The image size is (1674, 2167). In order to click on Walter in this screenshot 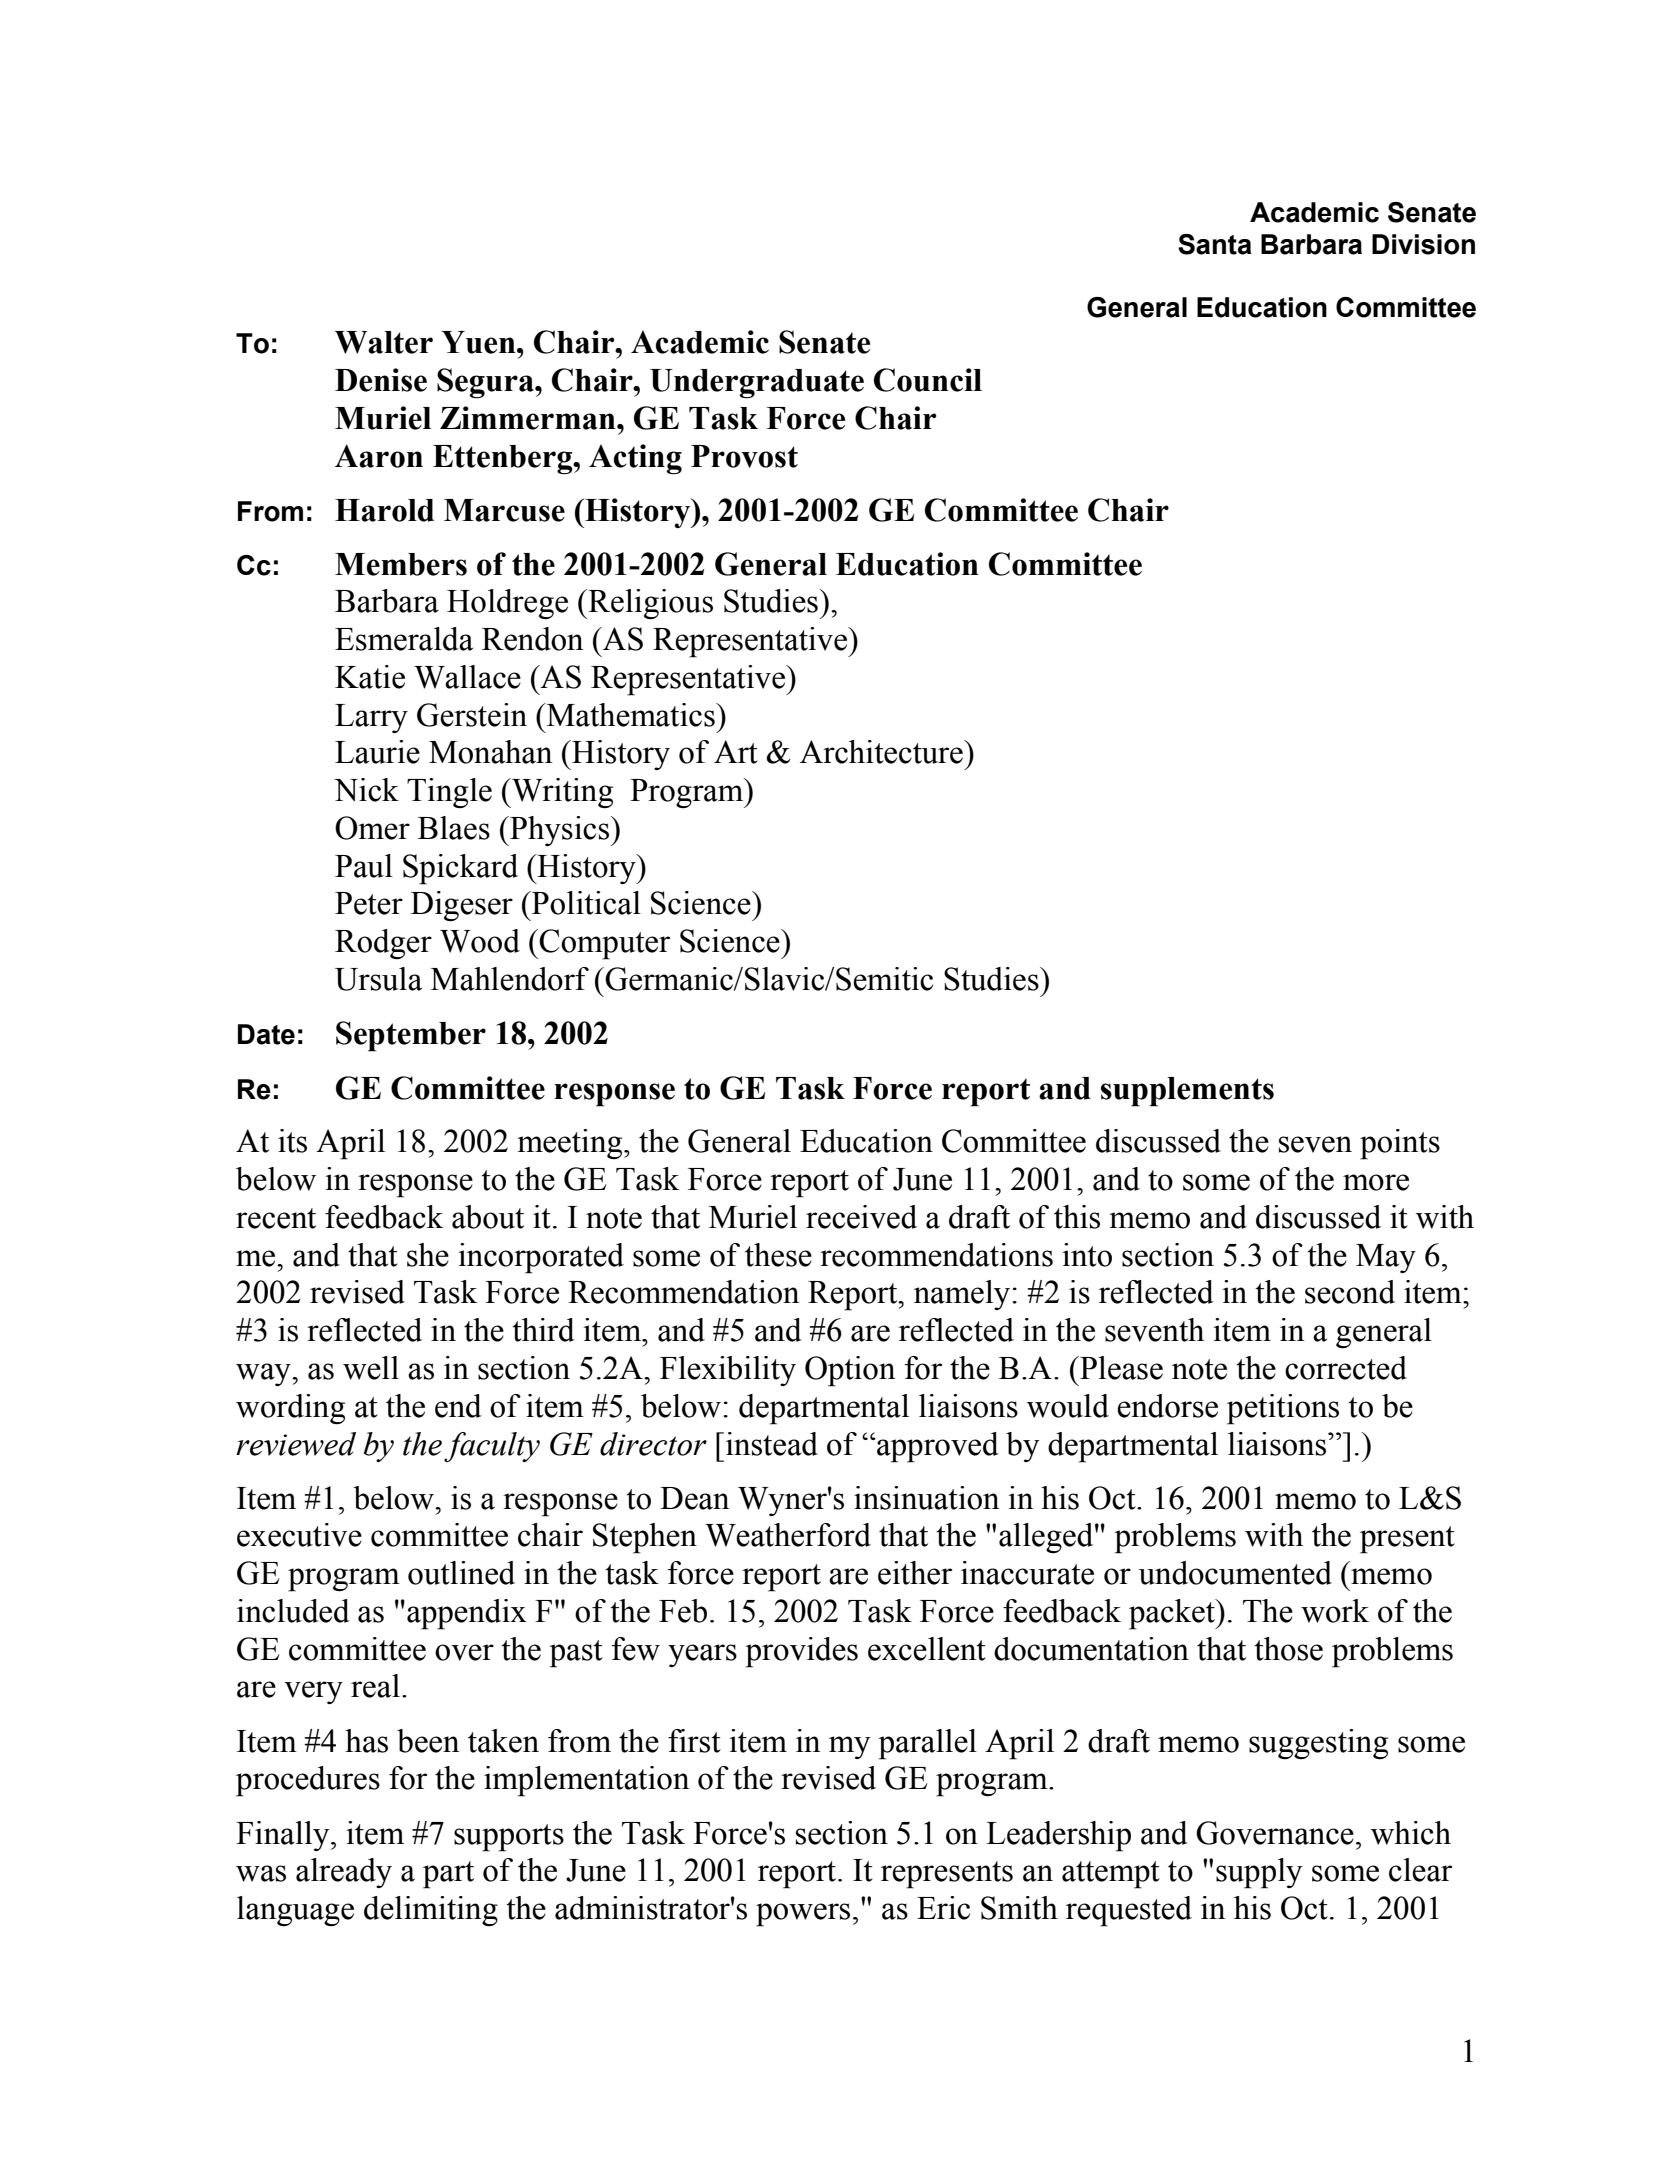, I will do `click(384, 342)`.
